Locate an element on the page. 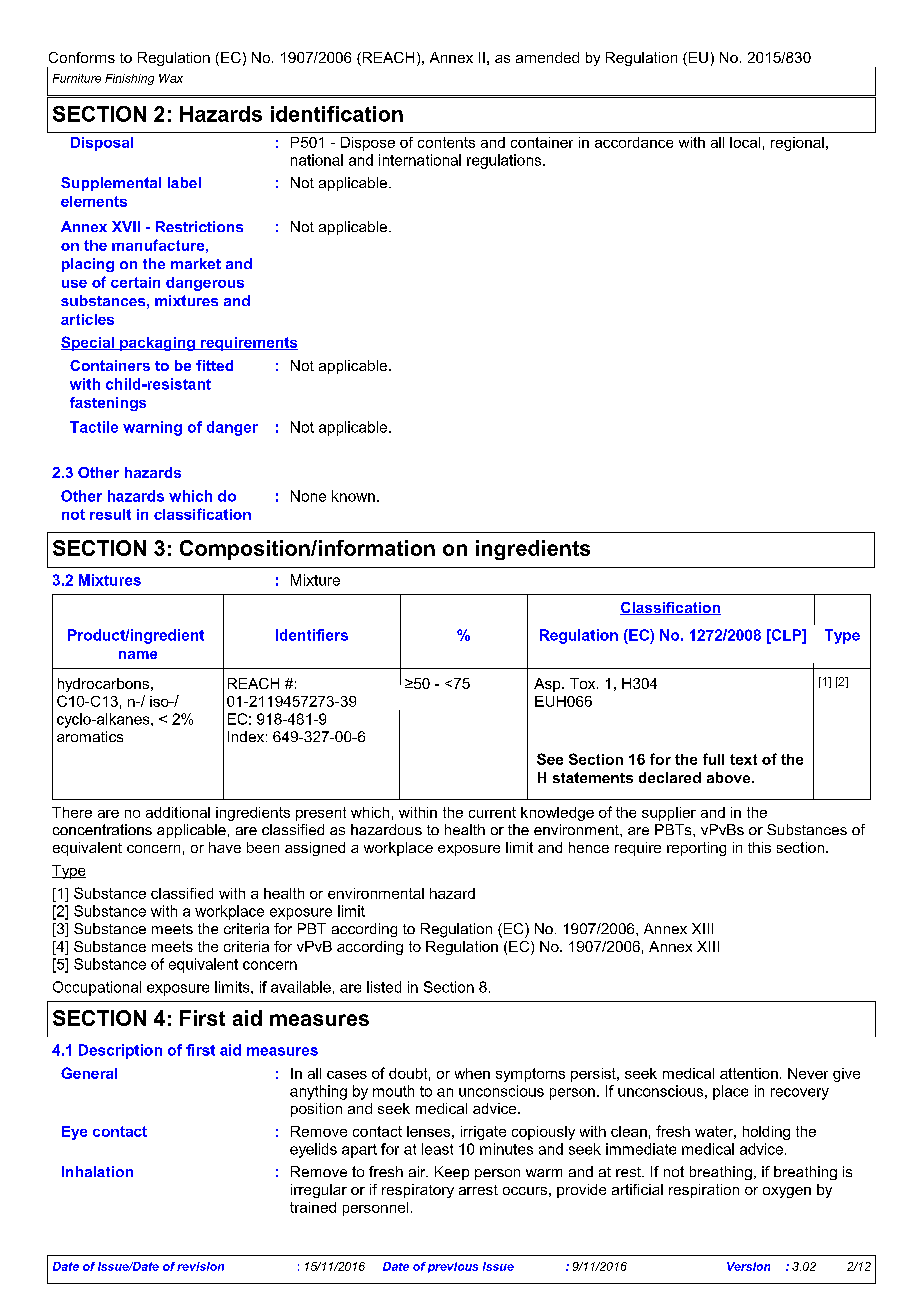 This page has height=1308, width=924. this is located at coordinates (759, 847).
